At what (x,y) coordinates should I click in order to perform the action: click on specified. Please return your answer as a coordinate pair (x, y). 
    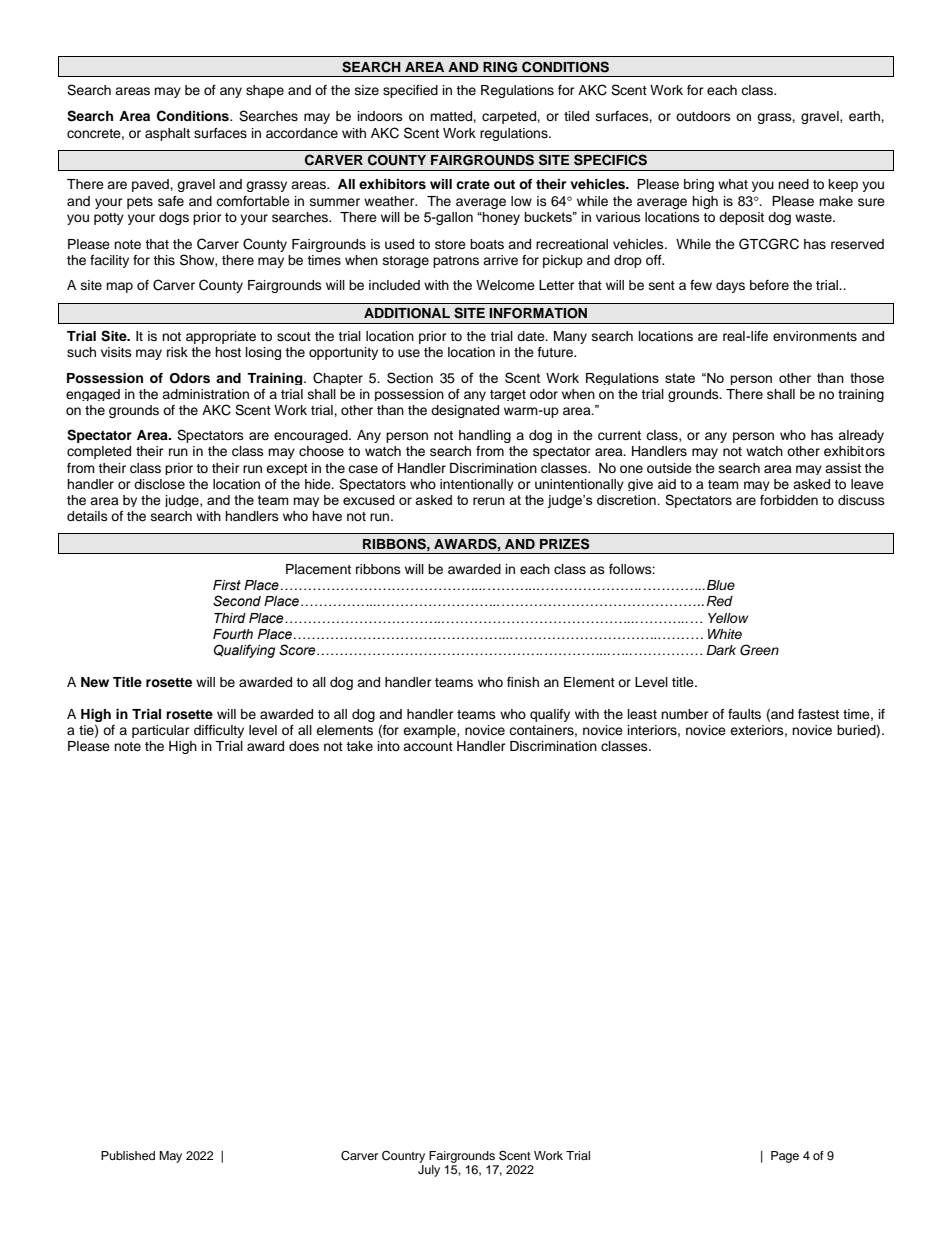
    Looking at the image, I should click on (410, 91).
